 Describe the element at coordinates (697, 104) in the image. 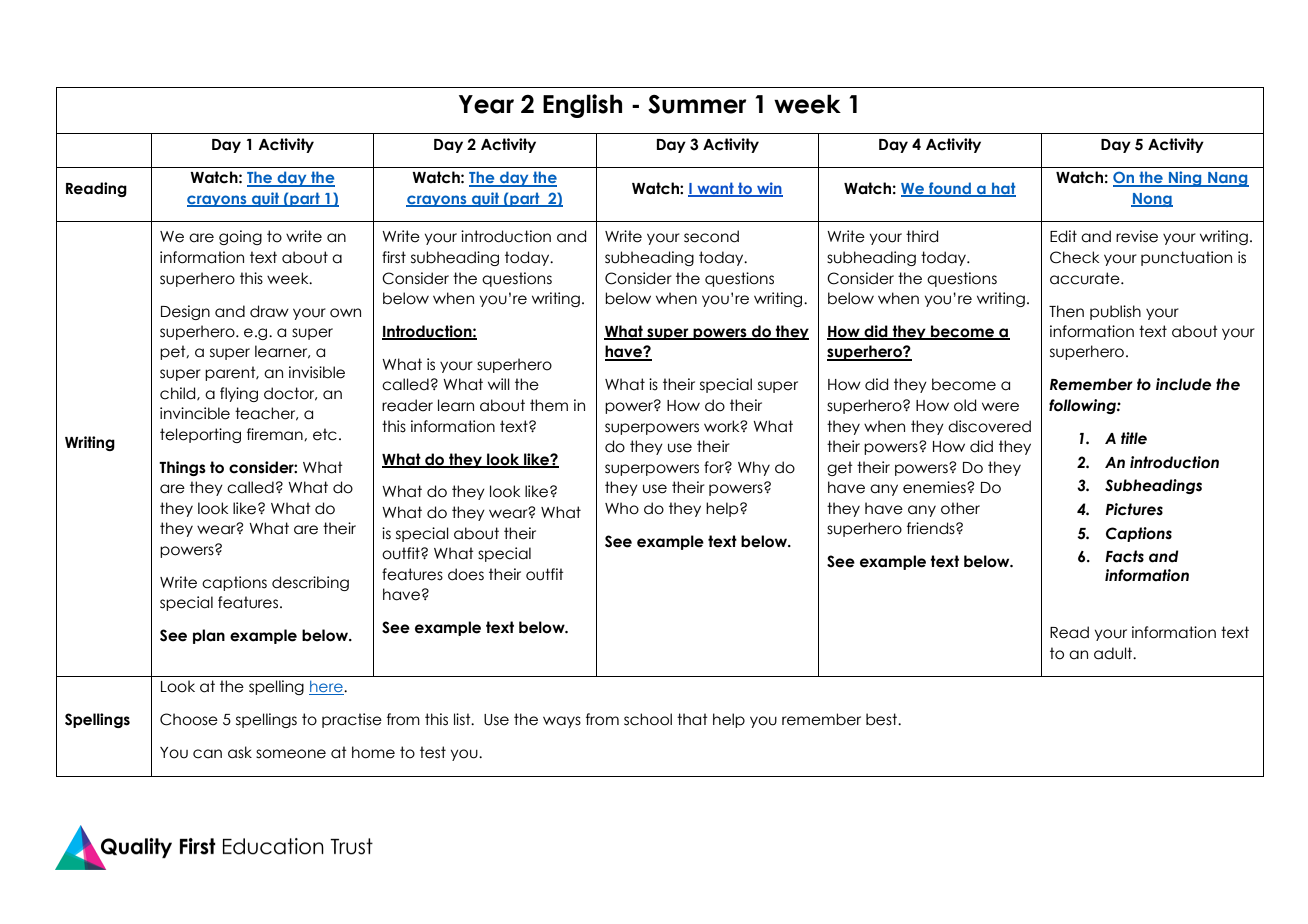

I see `Summer` at that location.
